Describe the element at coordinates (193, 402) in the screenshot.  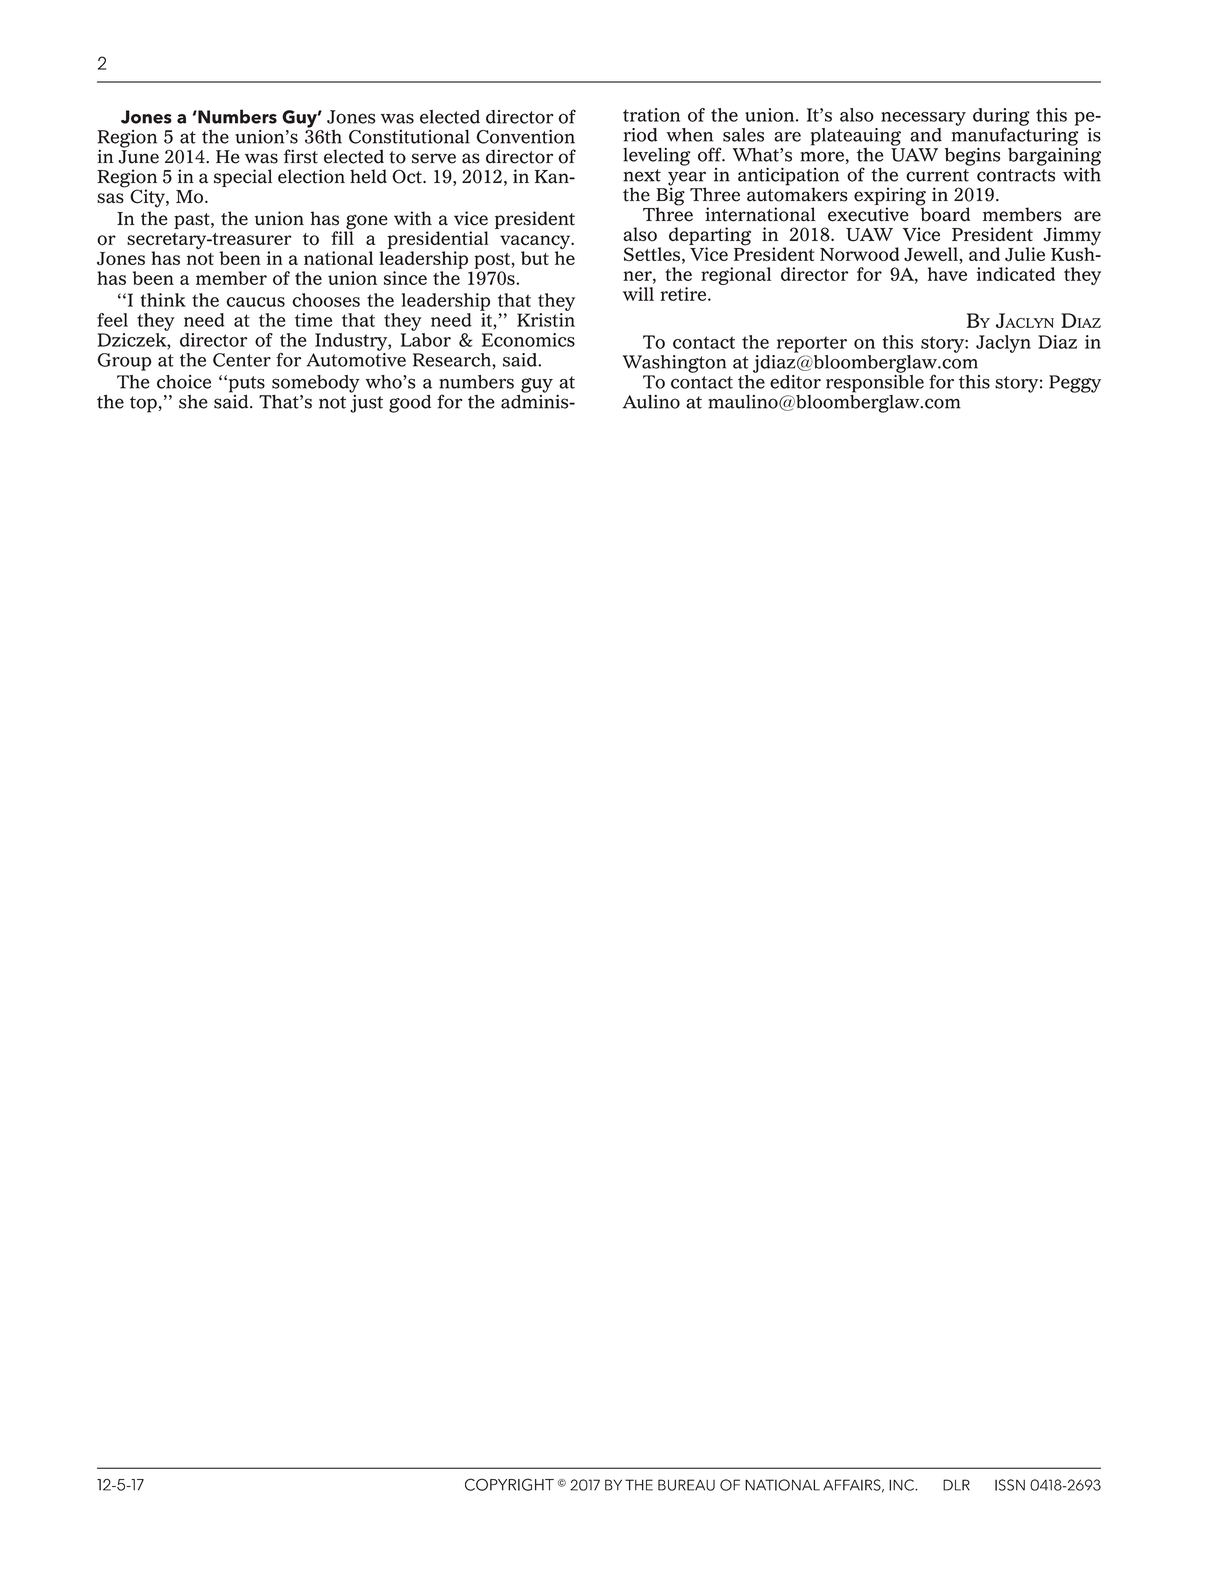
I see `she` at that location.
